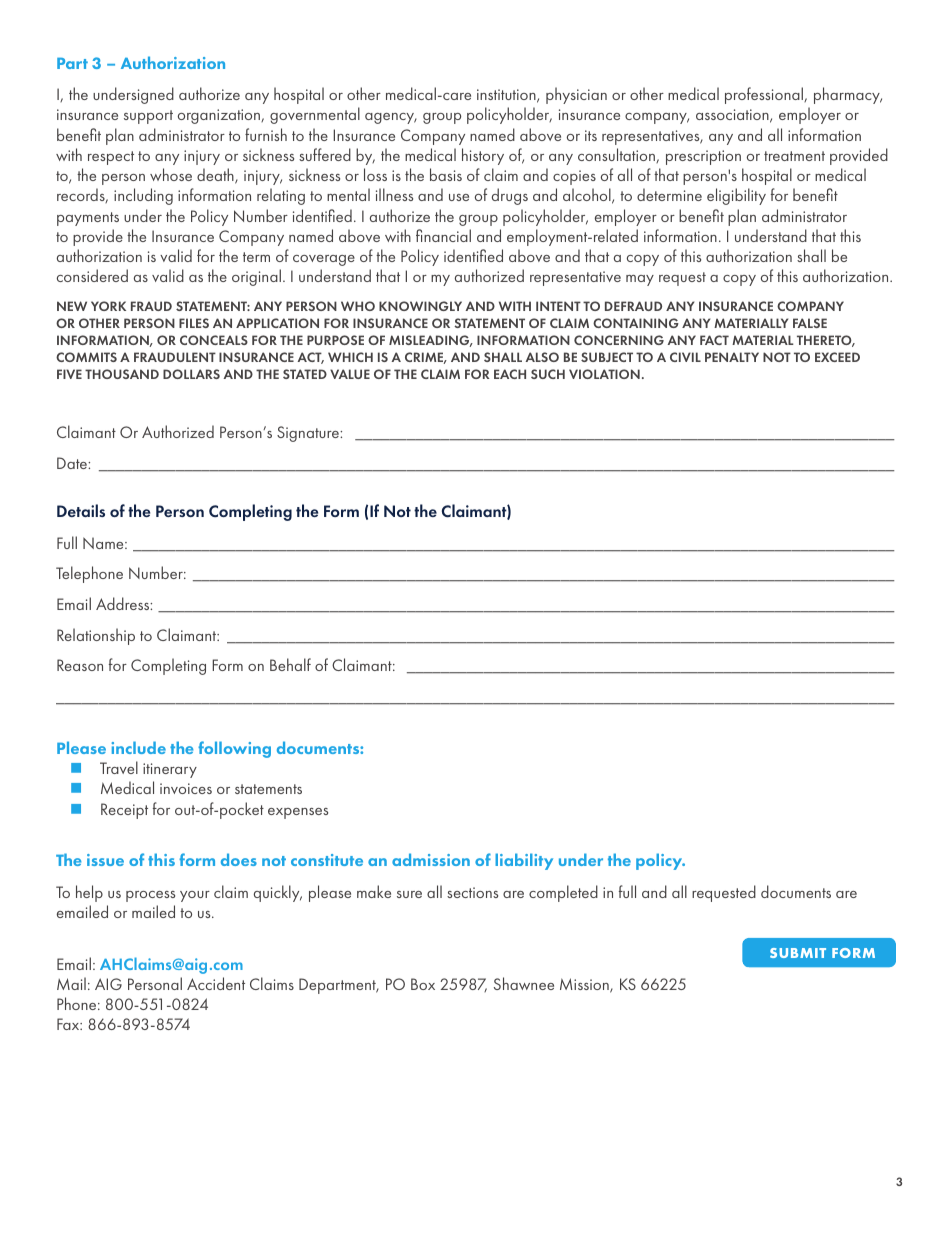 This page has height=1233, width=952. What do you see at coordinates (714, 340) in the page?
I see `FACT` at bounding box center [714, 340].
